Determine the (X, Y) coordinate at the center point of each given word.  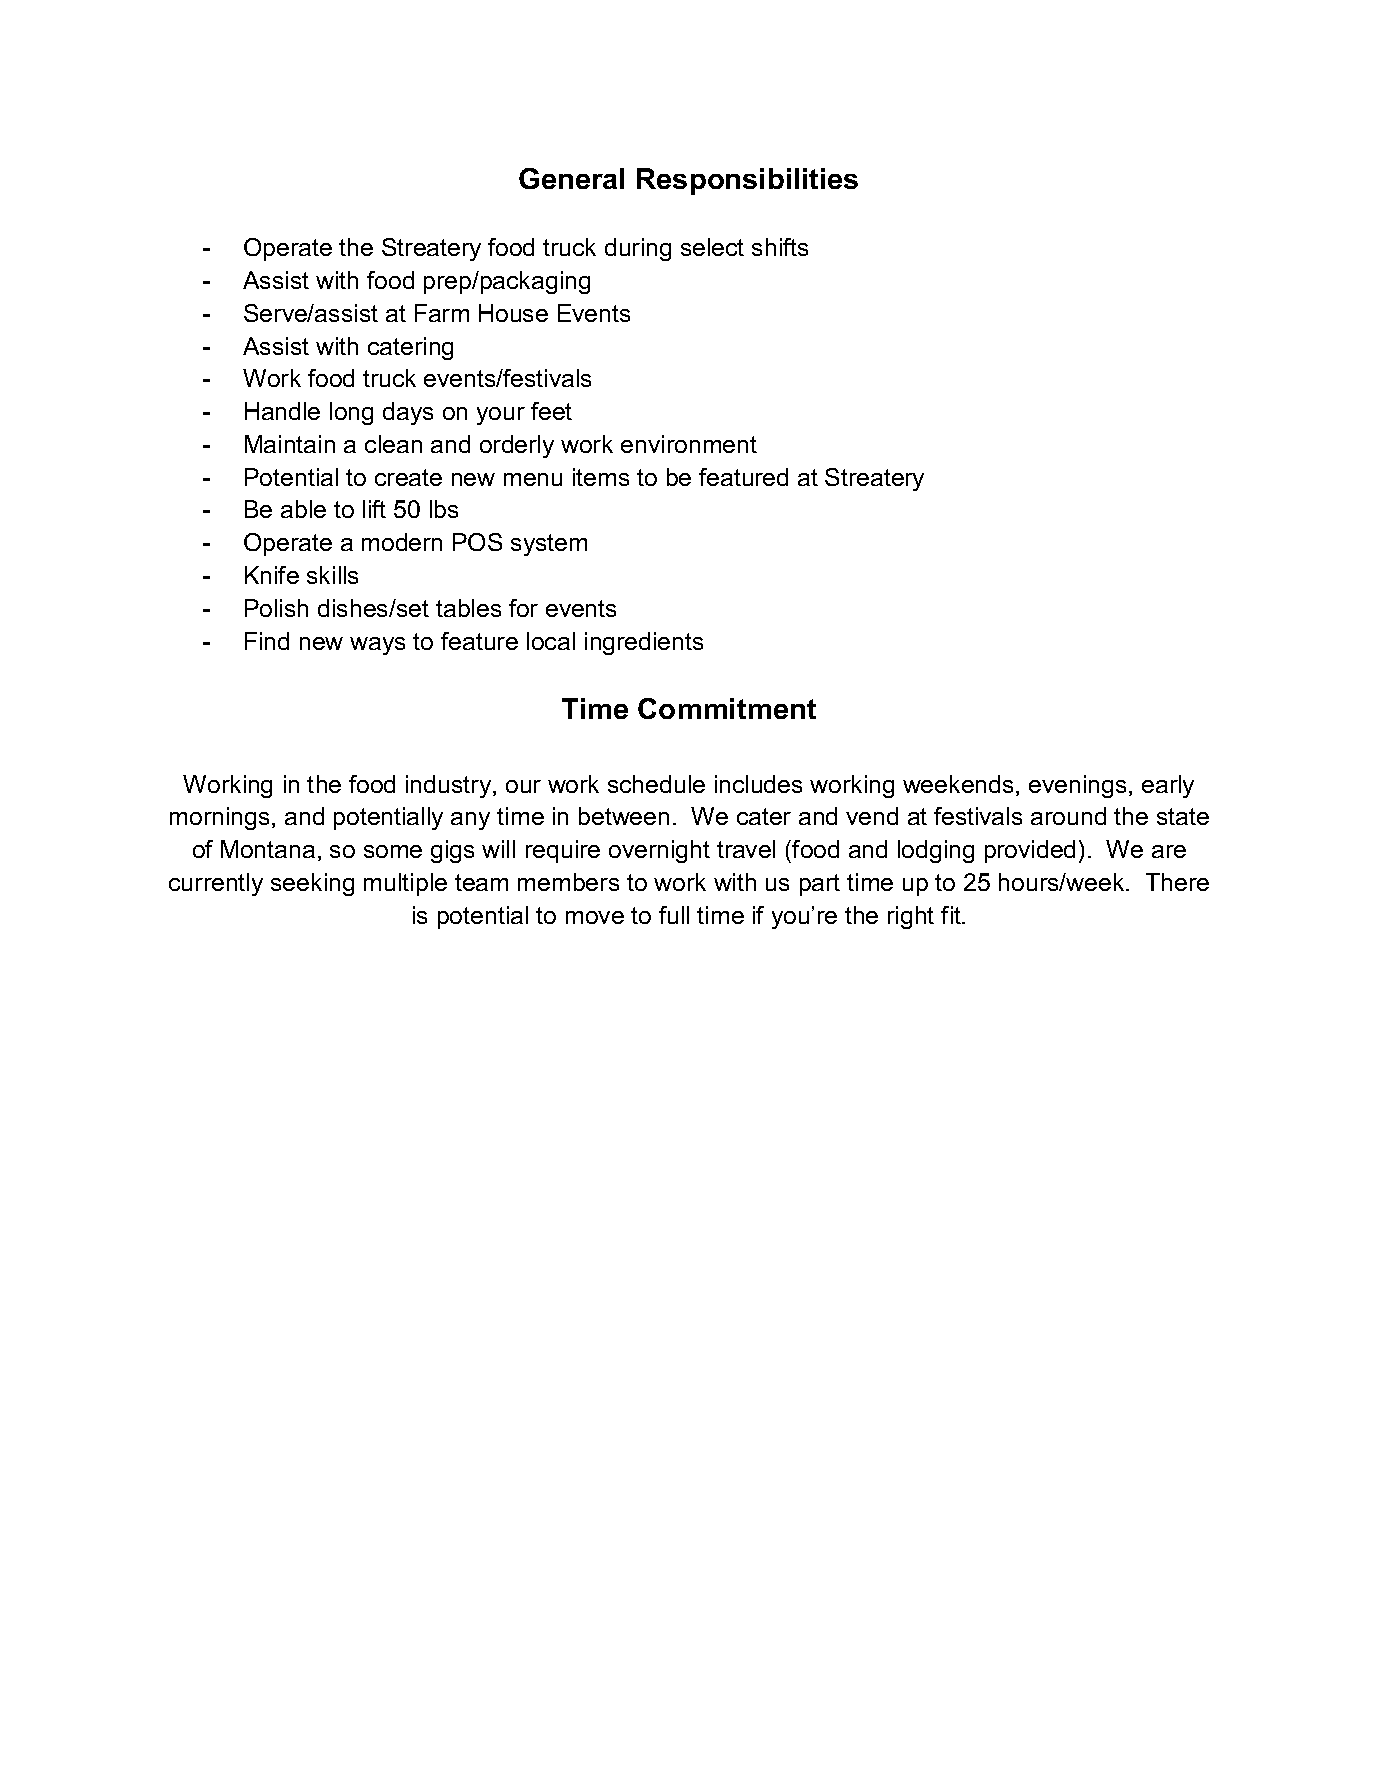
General (571, 178)
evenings (1077, 786)
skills (332, 575)
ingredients (644, 643)
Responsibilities (747, 181)
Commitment (727, 708)
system (549, 545)
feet (551, 411)
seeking (312, 884)
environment (689, 444)
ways (377, 646)
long (351, 413)
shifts (780, 247)
